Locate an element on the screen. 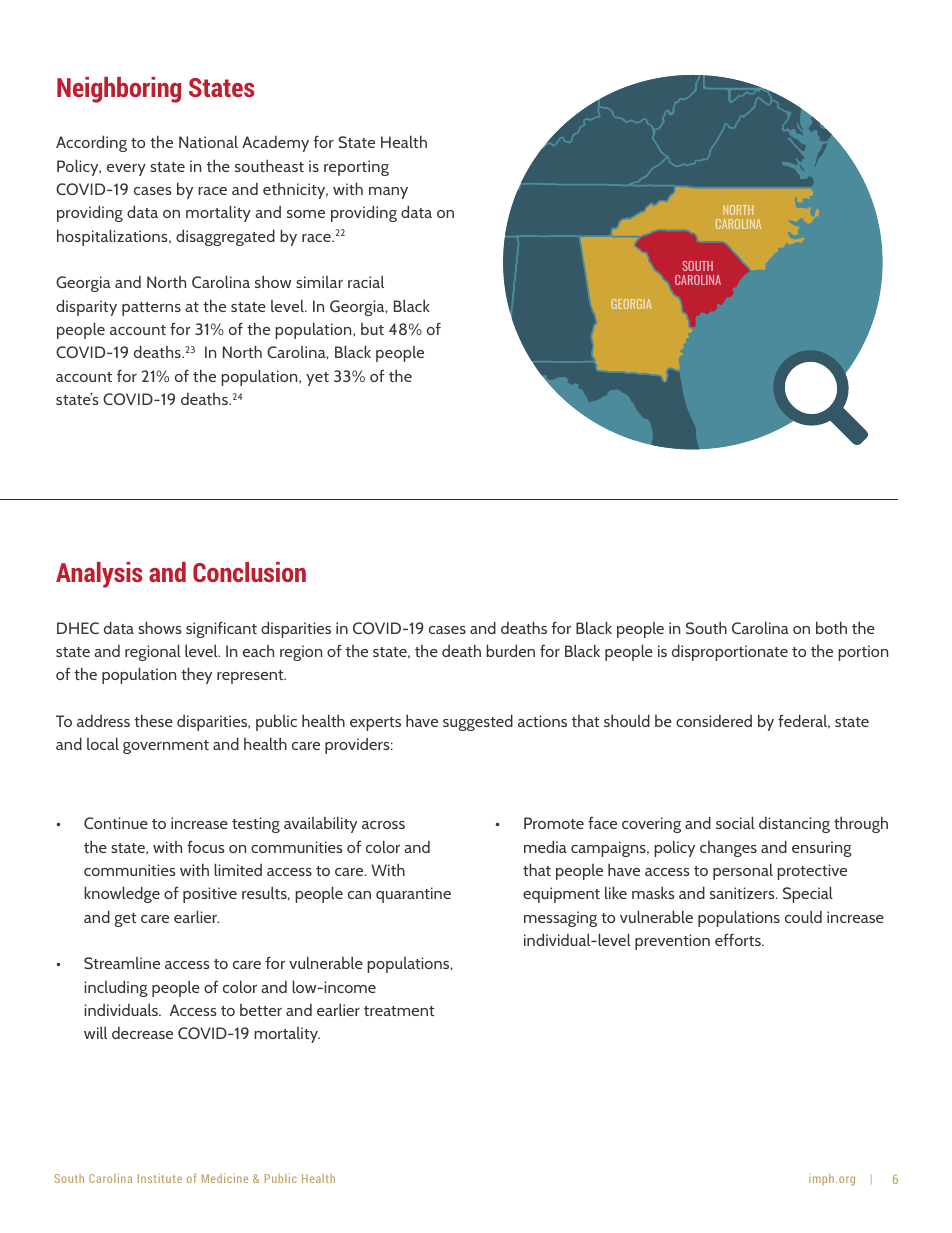 The image size is (952, 1233). many is located at coordinates (388, 193).
